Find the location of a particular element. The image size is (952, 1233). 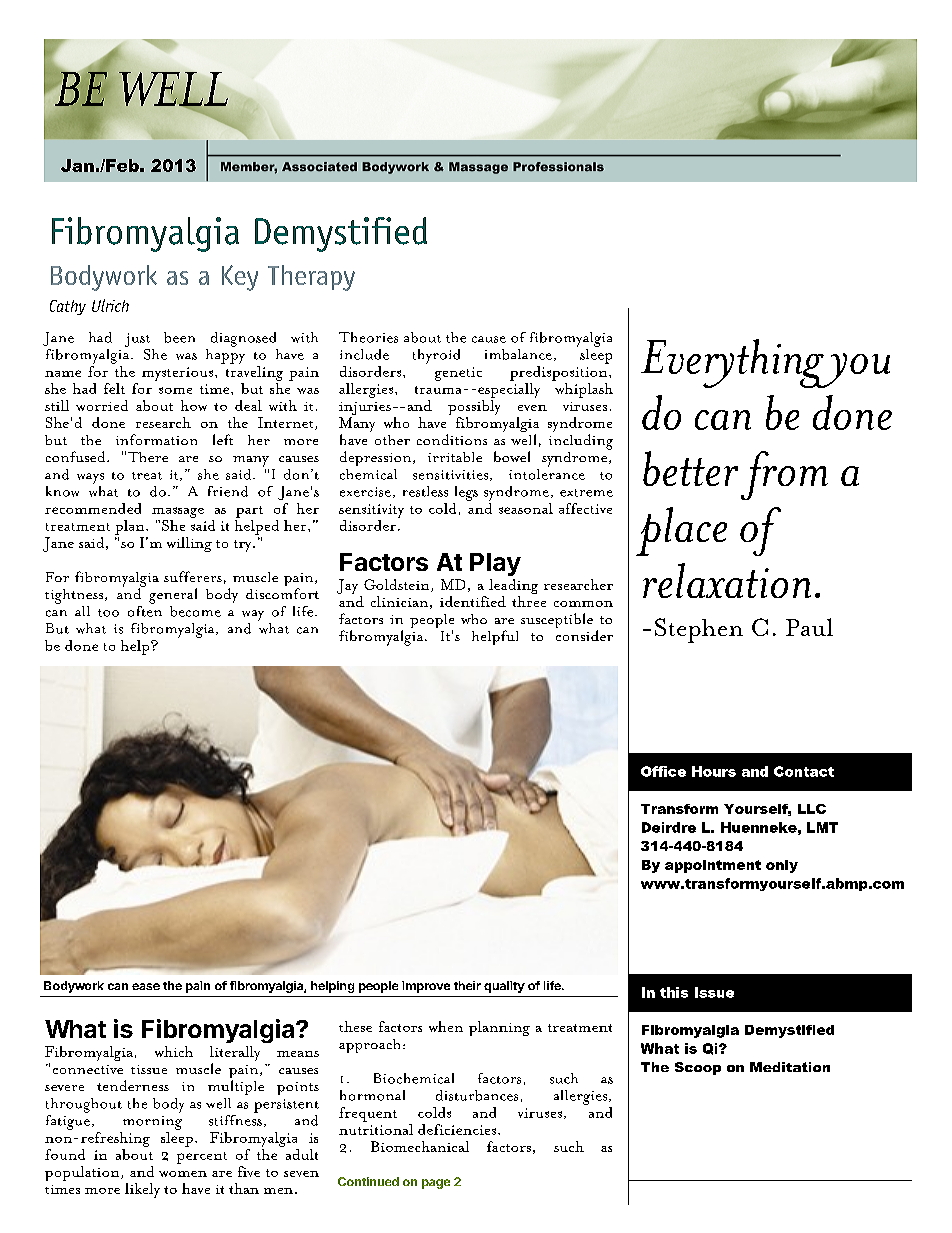

Ulrich is located at coordinates (110, 305).
